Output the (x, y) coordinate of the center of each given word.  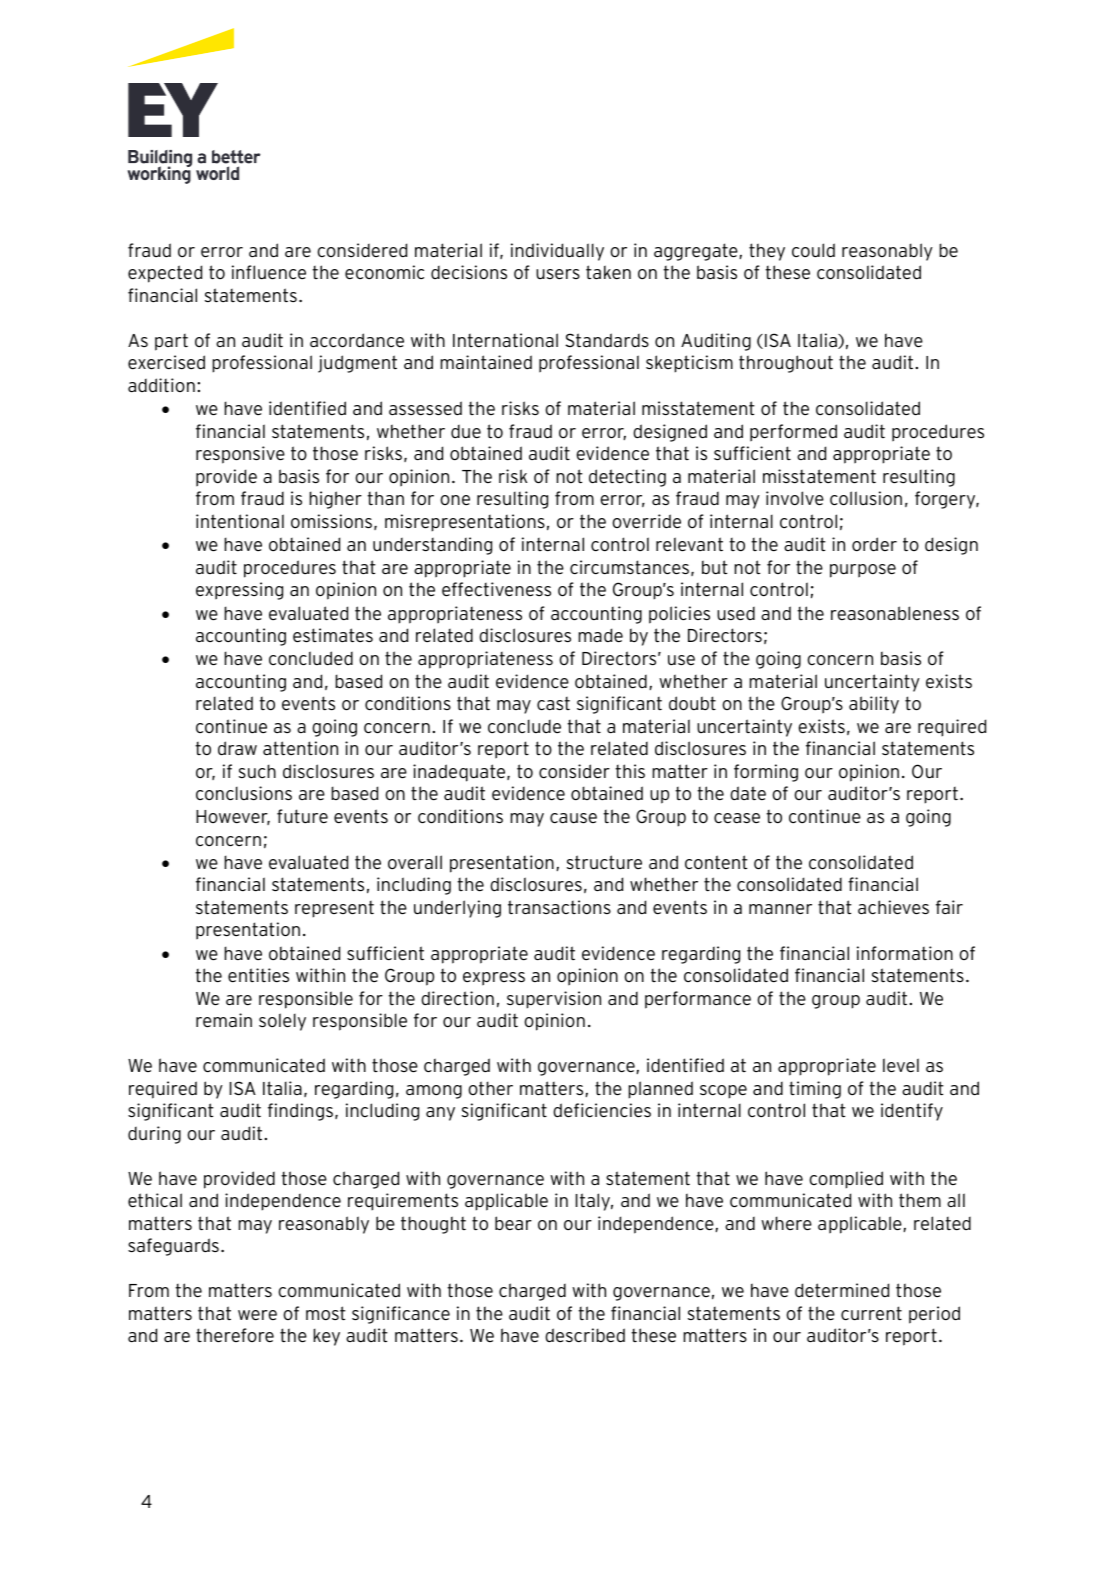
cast (553, 704)
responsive (240, 455)
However (233, 817)
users (558, 274)
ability (874, 705)
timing (815, 1090)
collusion (866, 498)
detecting (627, 478)
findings (300, 1112)
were (257, 1315)
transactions (559, 907)
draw (237, 748)
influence (269, 272)
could (813, 250)
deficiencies (602, 1110)
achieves (893, 907)
